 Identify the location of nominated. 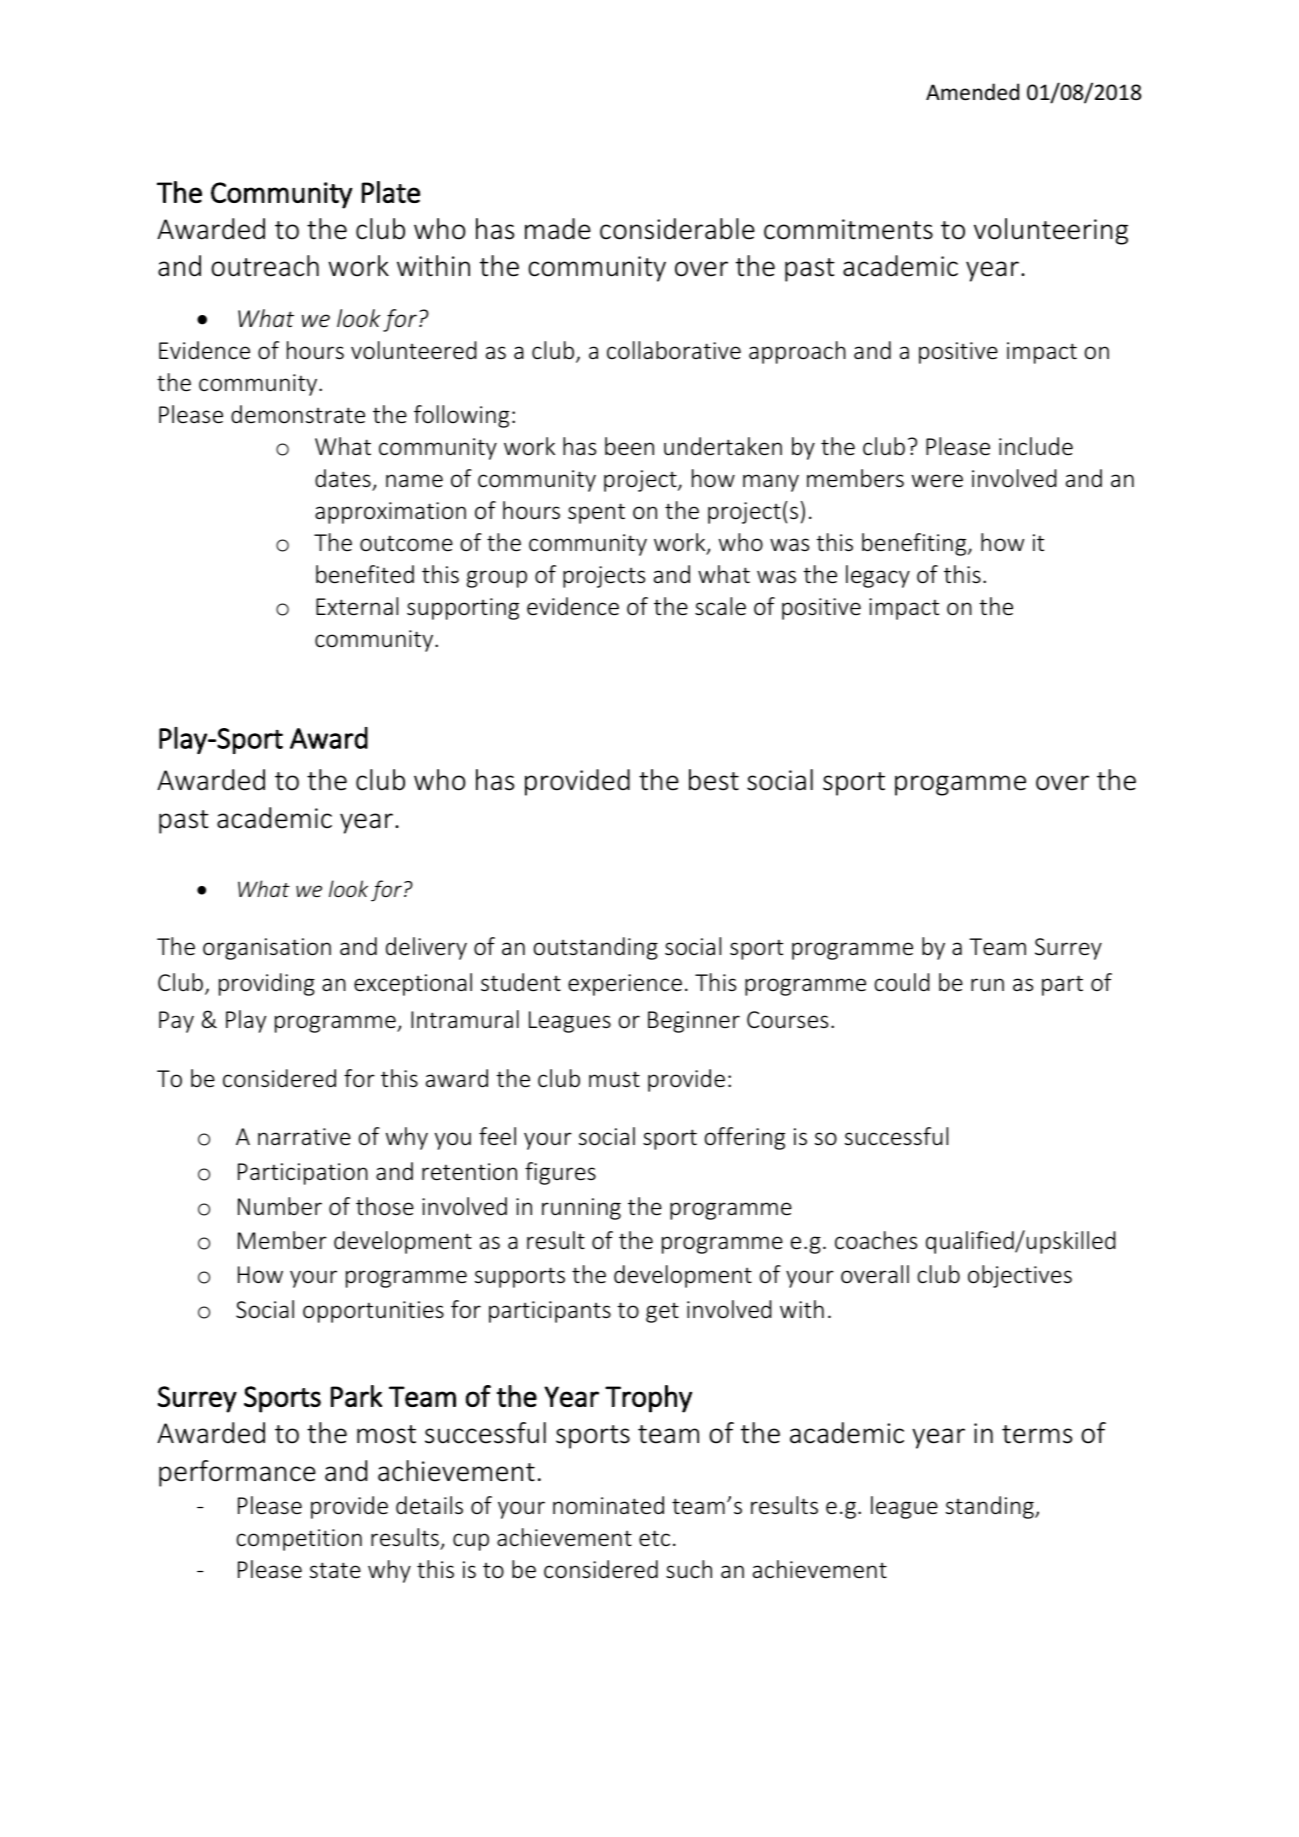
(608, 1505).
